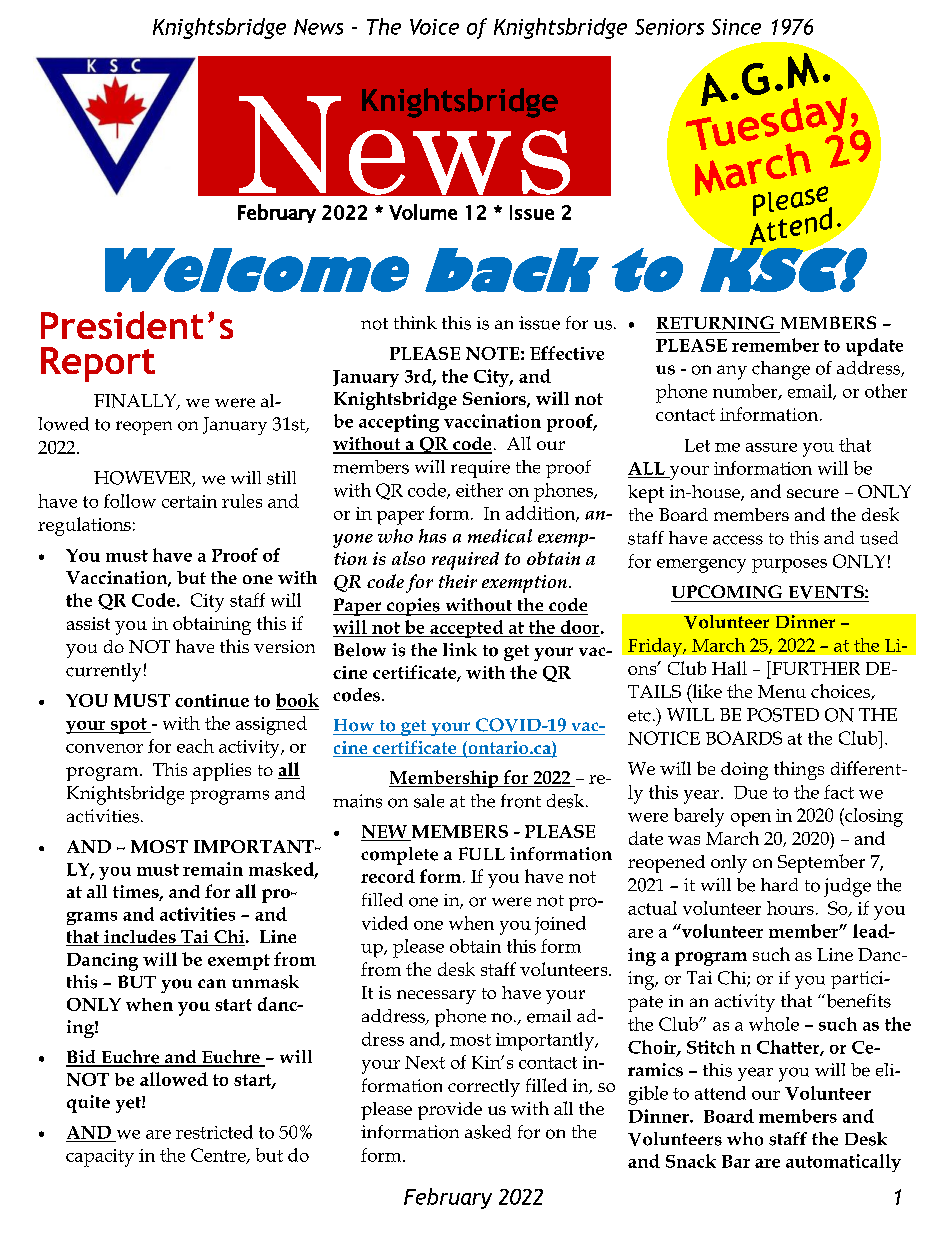 The height and width of the screenshot is (1233, 952). I want to click on Volume, so click(423, 212).
